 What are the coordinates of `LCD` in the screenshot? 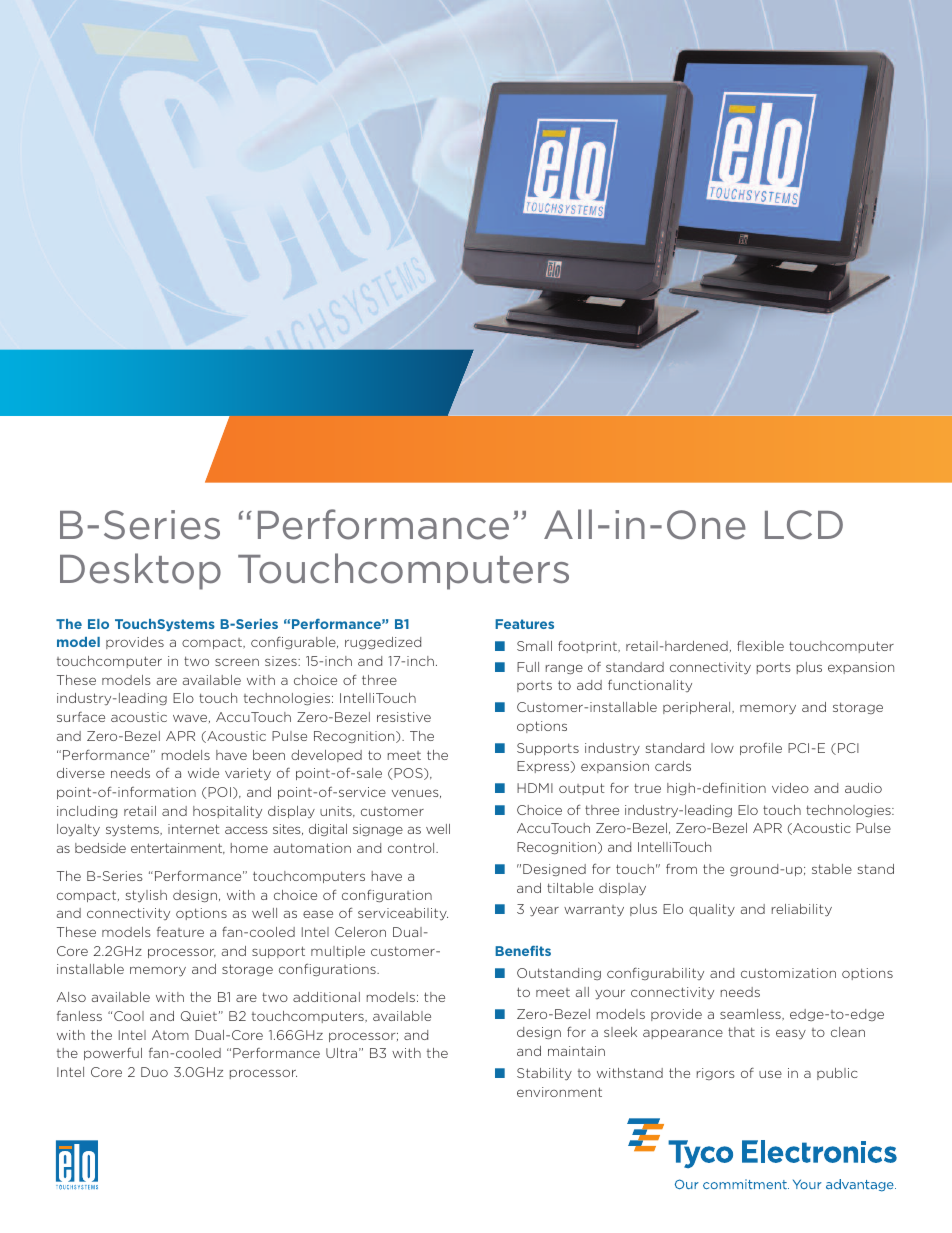 It's located at (804, 525).
